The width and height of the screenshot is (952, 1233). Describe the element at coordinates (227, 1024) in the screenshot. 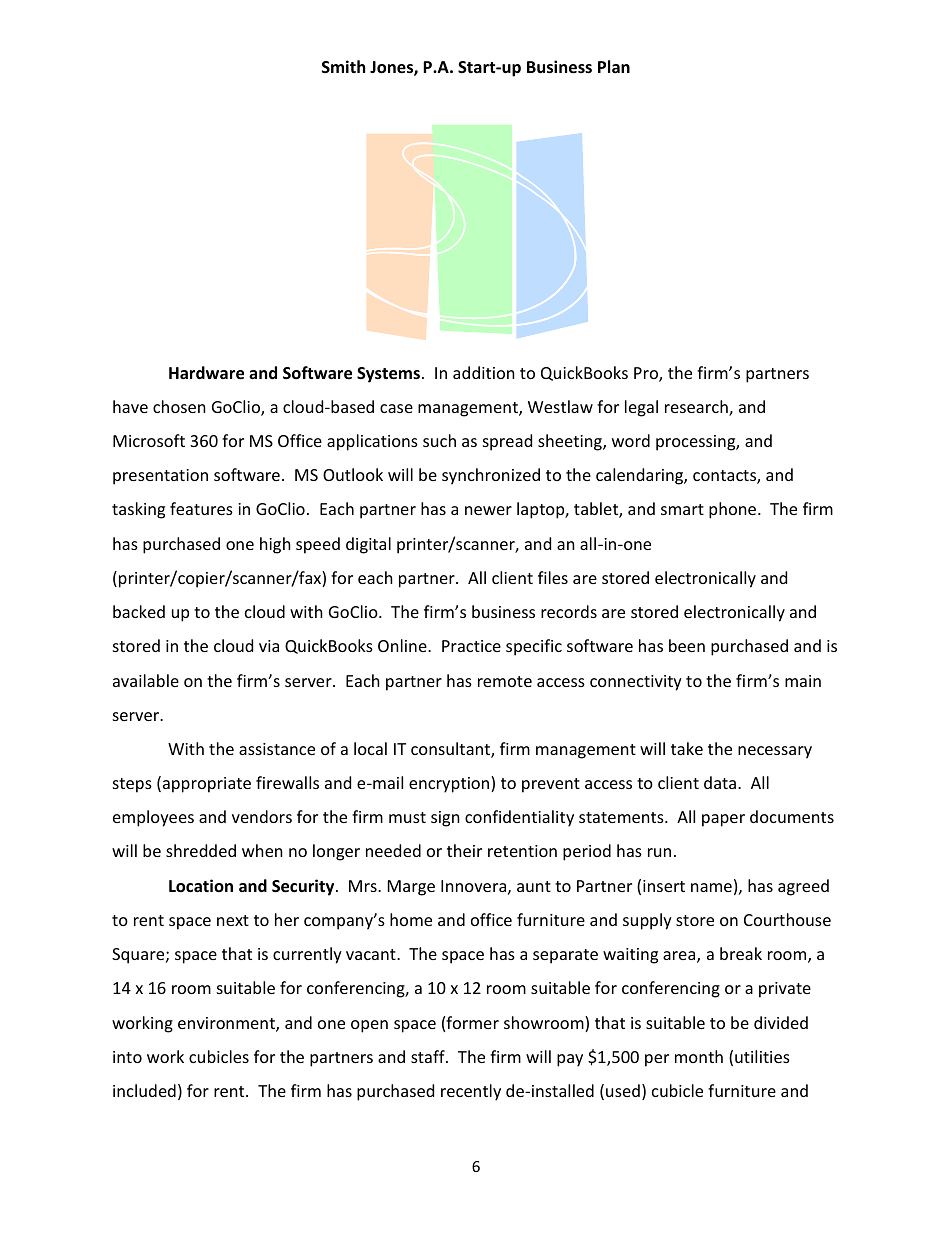

I see `environment` at that location.
